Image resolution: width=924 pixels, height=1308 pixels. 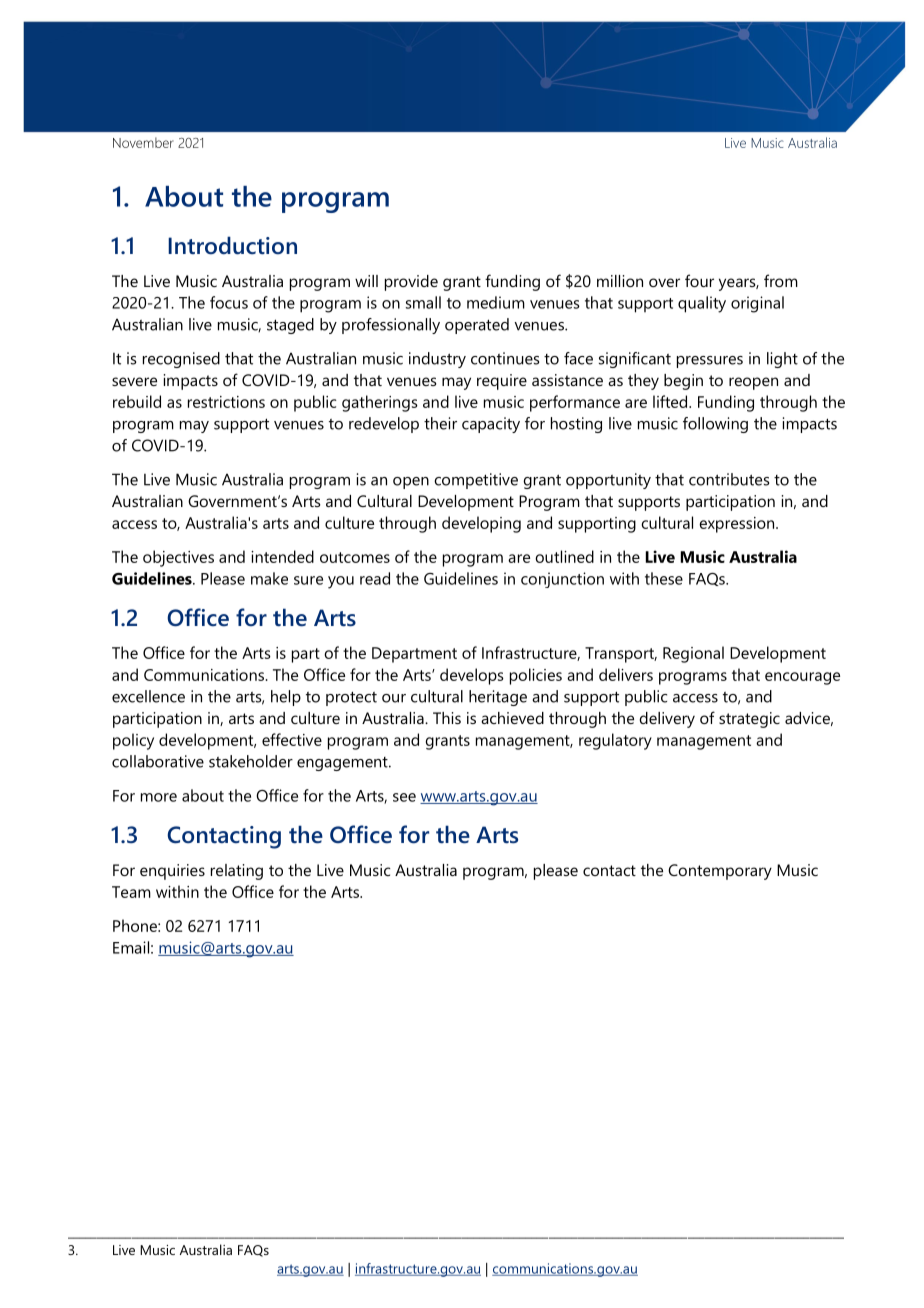 I want to click on four, so click(x=699, y=280).
